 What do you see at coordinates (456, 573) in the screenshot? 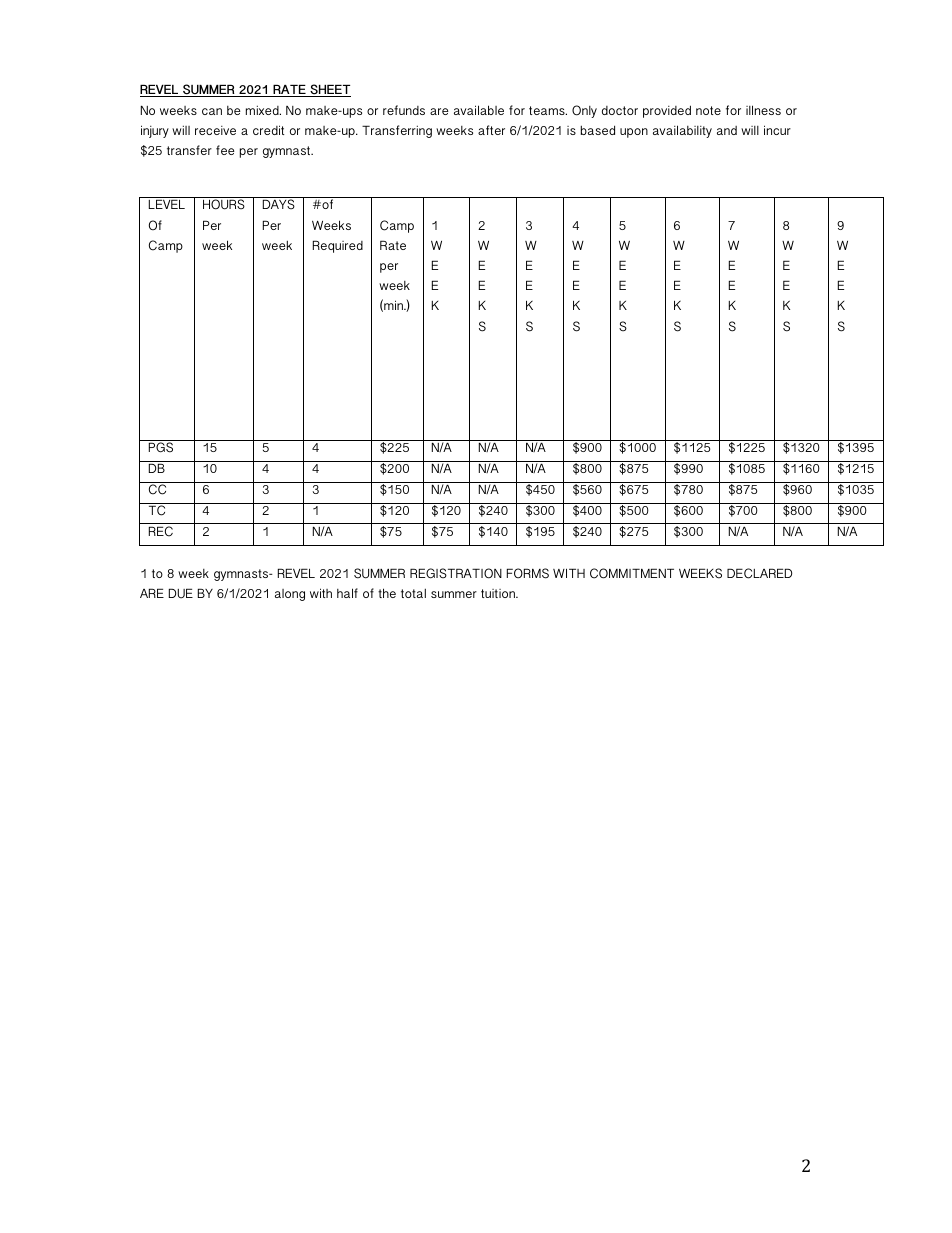
I see `REGISTRATION` at bounding box center [456, 573].
